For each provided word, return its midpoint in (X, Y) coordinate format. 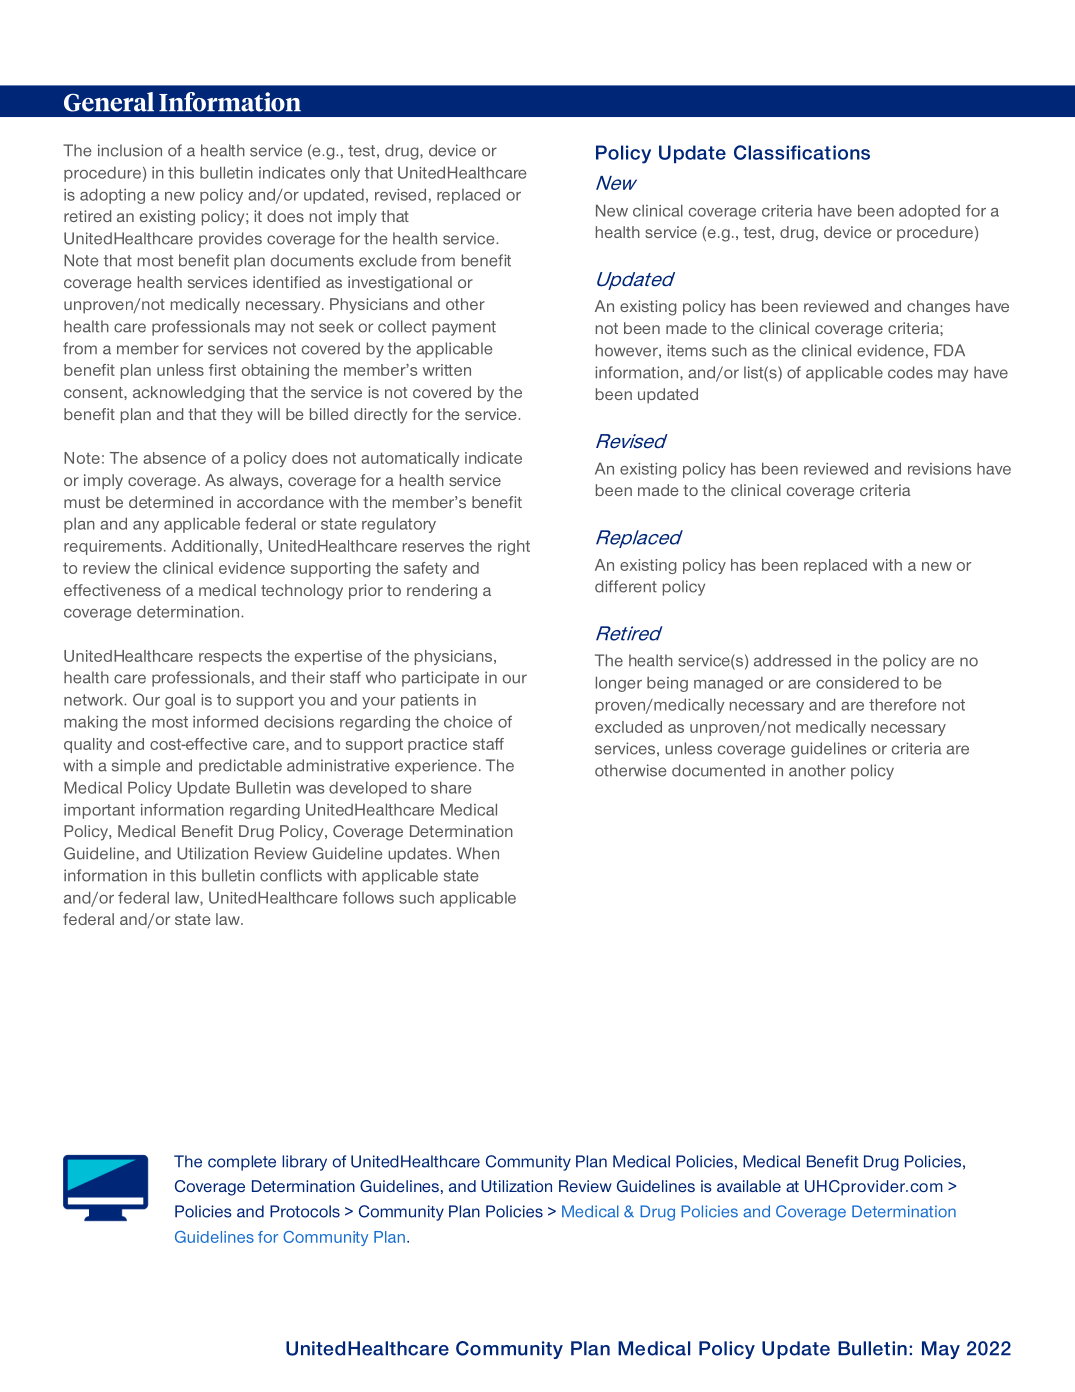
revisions (939, 469)
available (749, 1186)
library (304, 1163)
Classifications (802, 152)
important (99, 811)
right (514, 547)
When (478, 853)
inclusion (130, 150)
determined (171, 502)
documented (718, 770)
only (345, 174)
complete (242, 1163)
